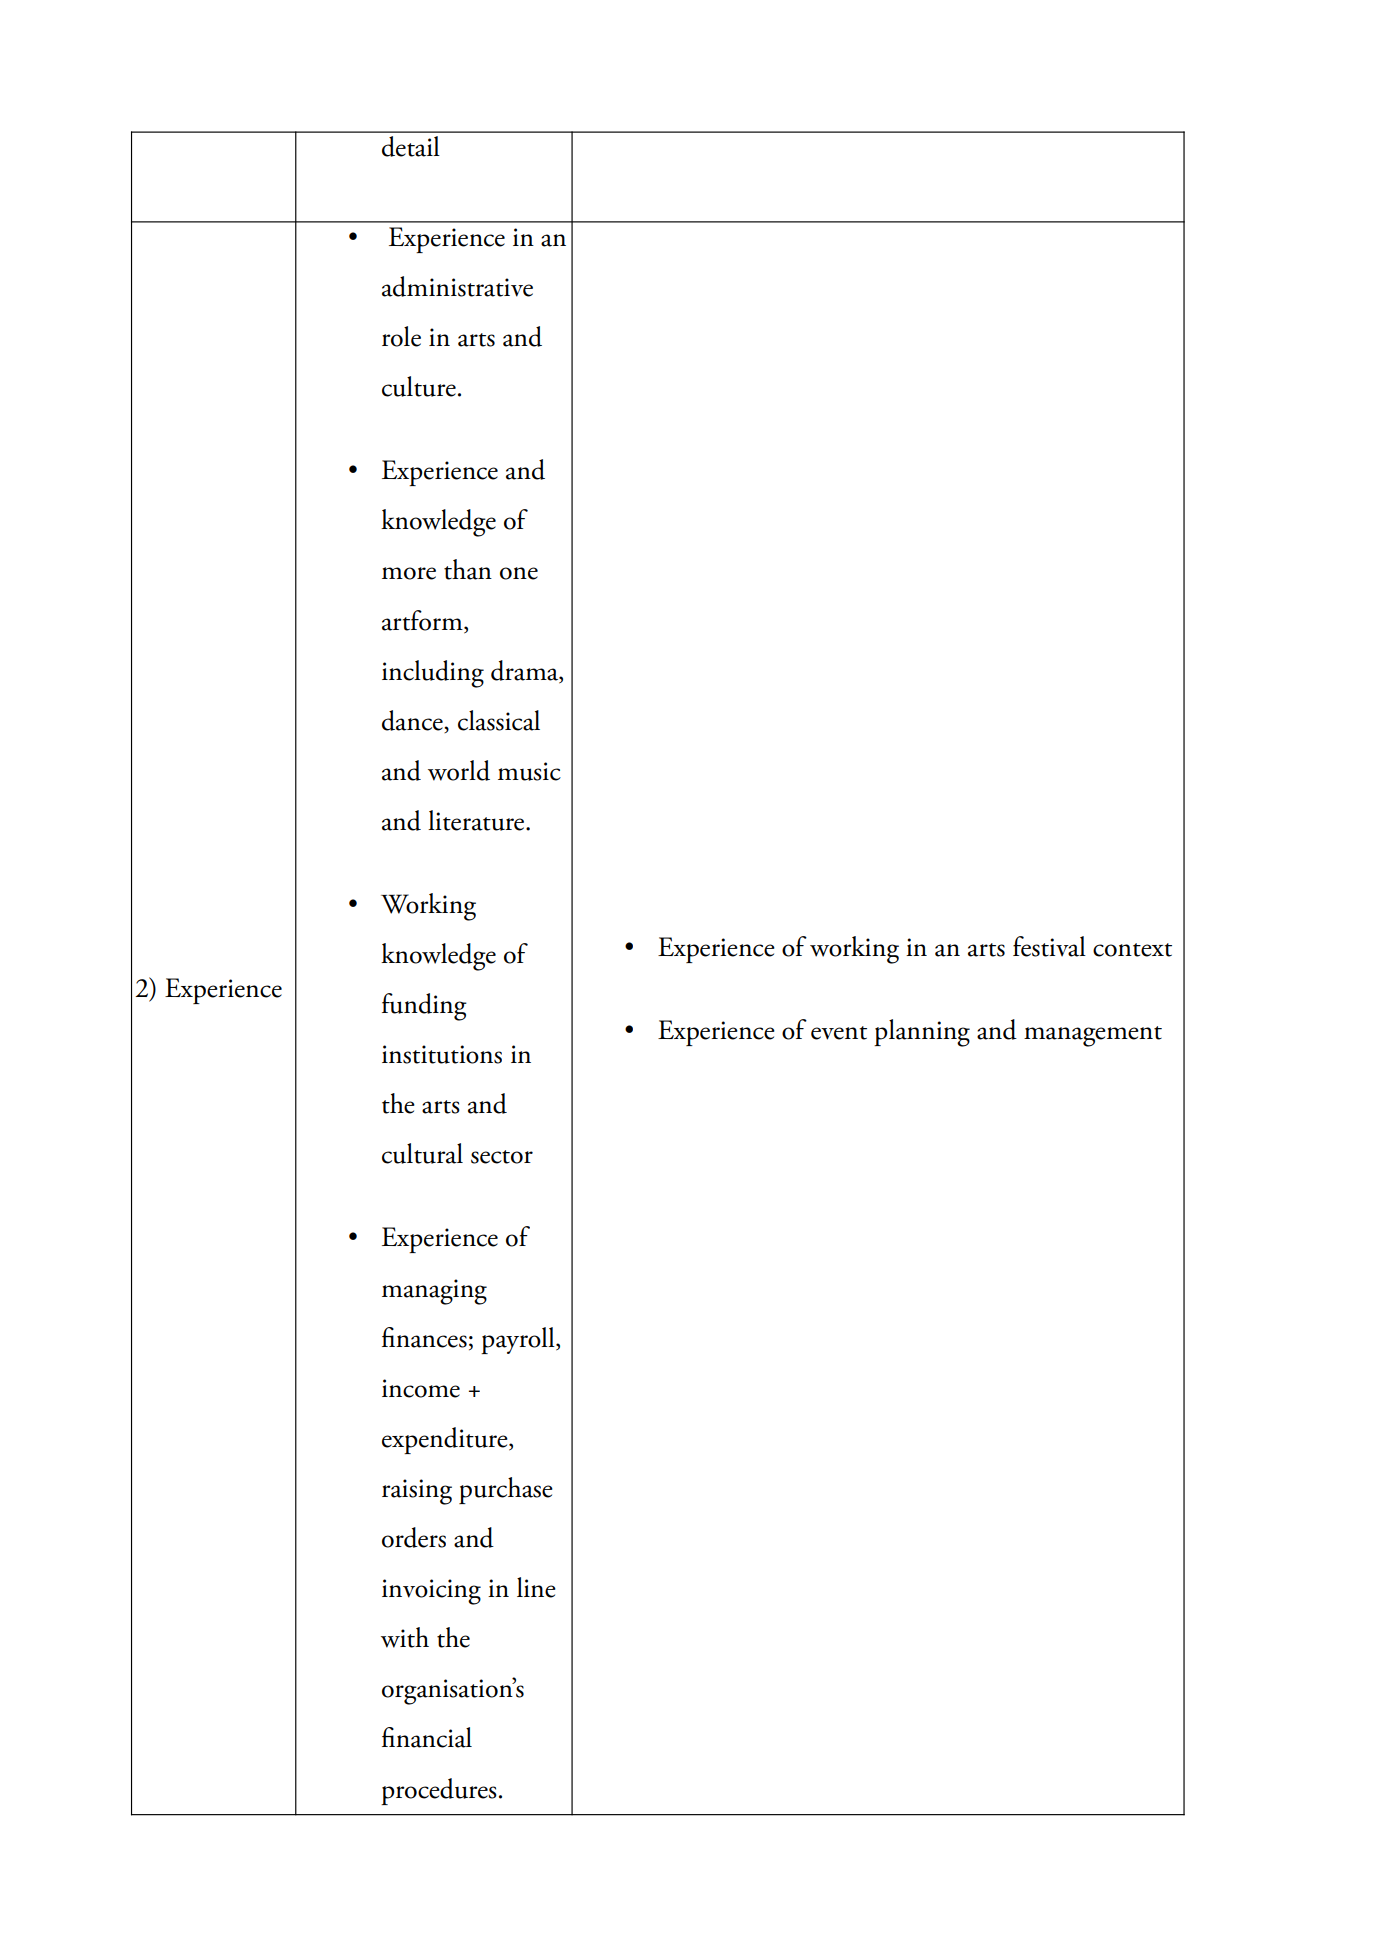 The height and width of the image is (1953, 1381). What do you see at coordinates (839, 1033) in the image?
I see `event` at bounding box center [839, 1033].
